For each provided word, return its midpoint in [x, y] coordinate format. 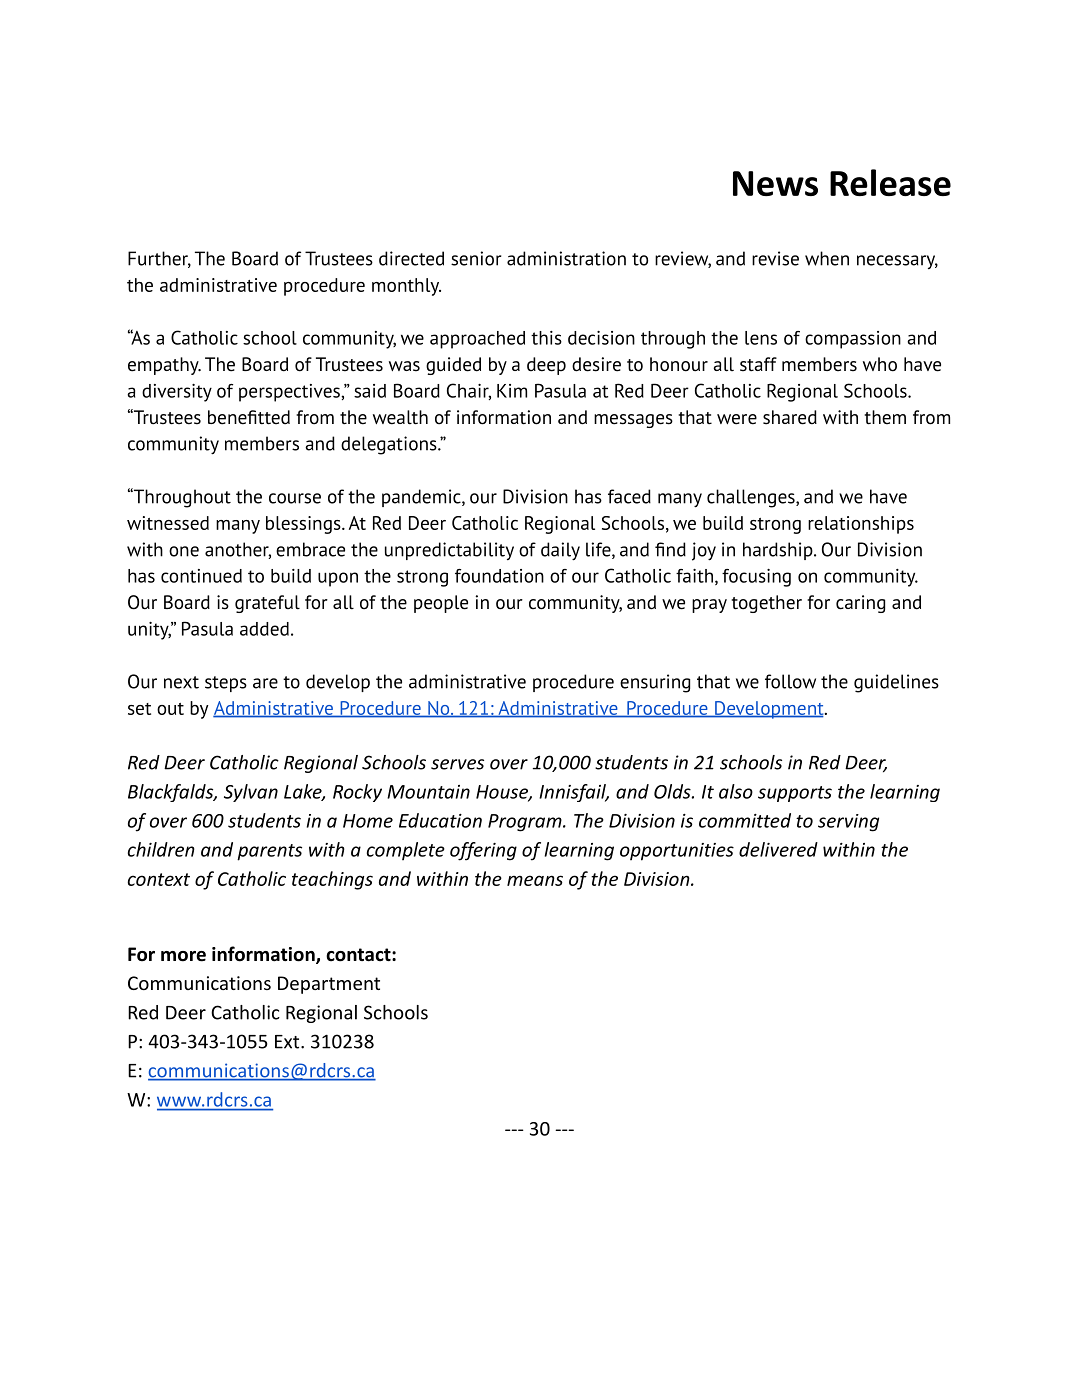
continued [201, 576]
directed [411, 258]
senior [476, 258]
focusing [756, 578]
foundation [499, 576]
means [535, 880]
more [183, 956]
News [775, 183]
